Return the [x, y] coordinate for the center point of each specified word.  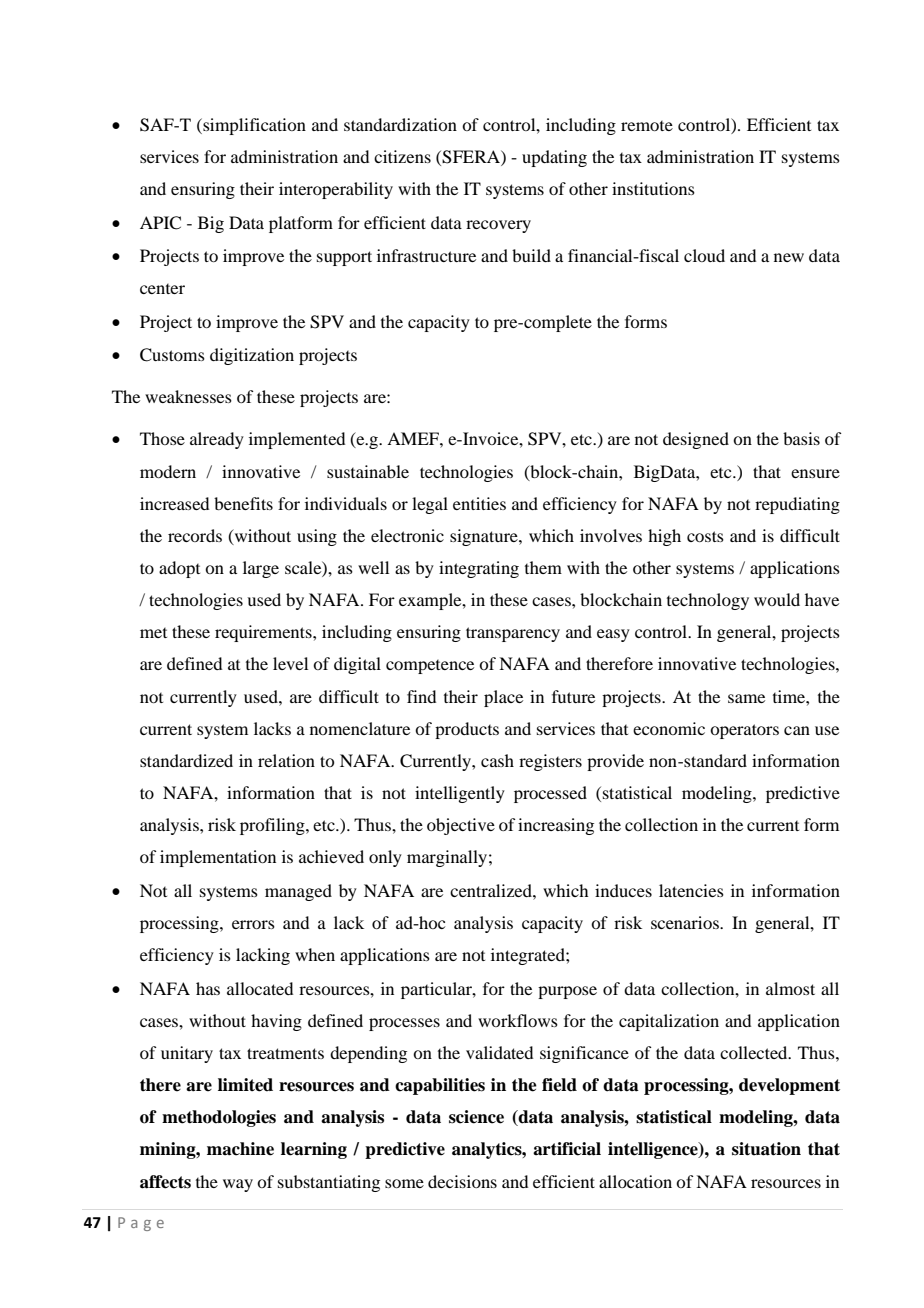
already [217, 440]
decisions [462, 1181]
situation [766, 1149]
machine [240, 1149]
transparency [513, 634]
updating [554, 158]
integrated [529, 956]
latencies [691, 890]
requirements [264, 633]
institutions [653, 188]
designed [696, 440]
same [746, 698]
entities [479, 503]
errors [253, 924]
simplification [253, 126]
